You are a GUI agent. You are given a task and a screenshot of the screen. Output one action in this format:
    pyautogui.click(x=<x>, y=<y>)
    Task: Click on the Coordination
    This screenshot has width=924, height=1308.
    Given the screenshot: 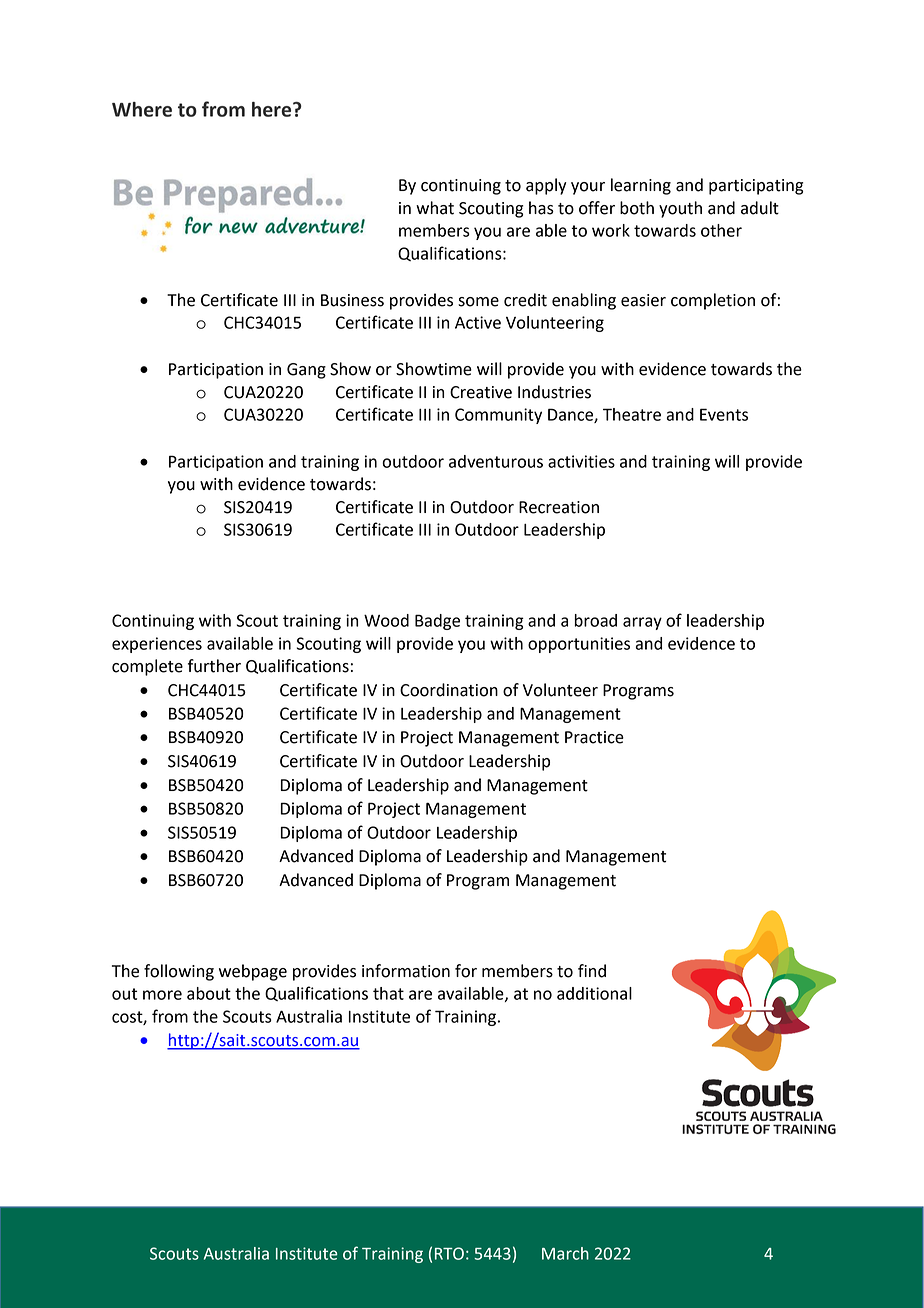 What is the action you would take?
    pyautogui.click(x=449, y=690)
